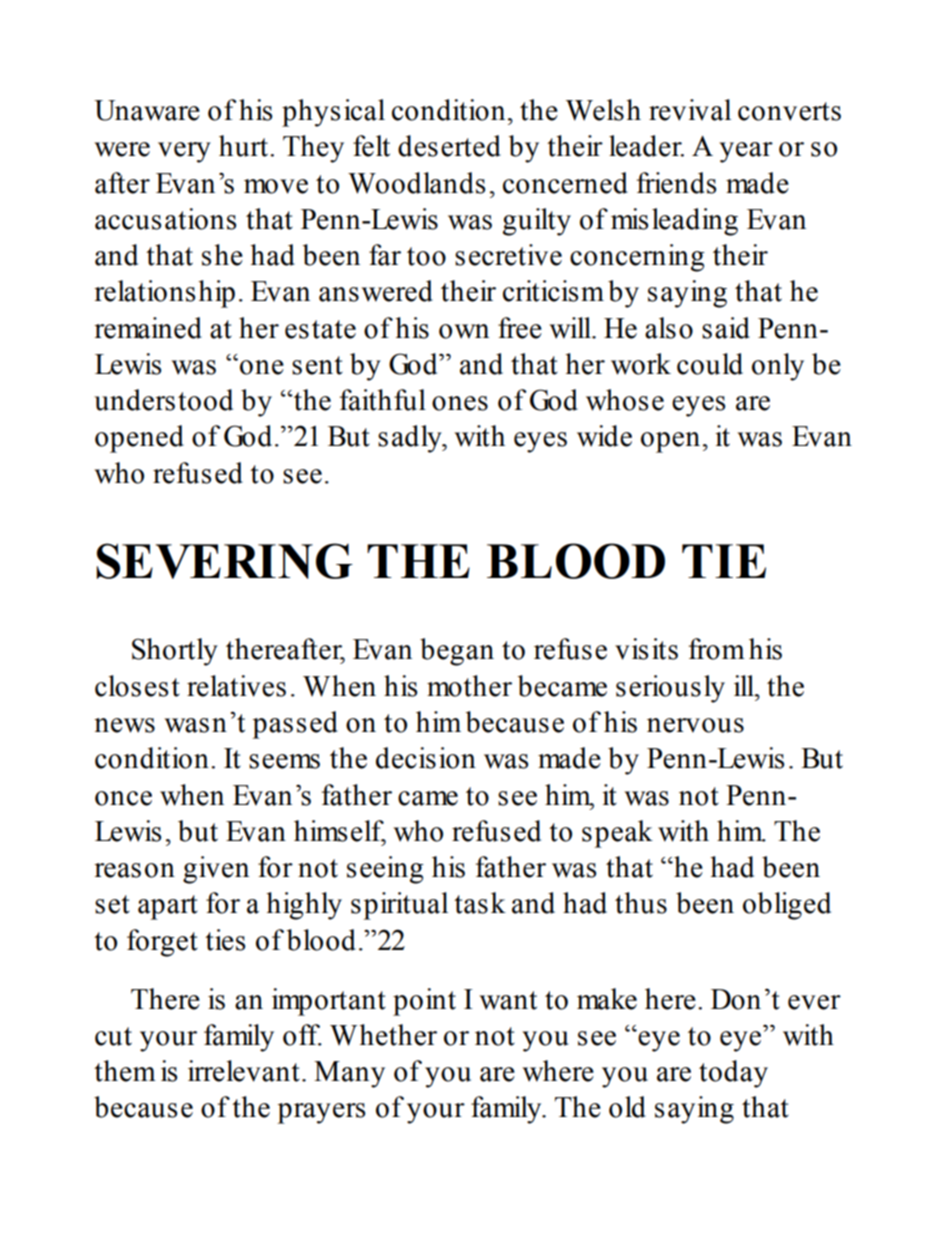  I want to click on given, so click(216, 870).
